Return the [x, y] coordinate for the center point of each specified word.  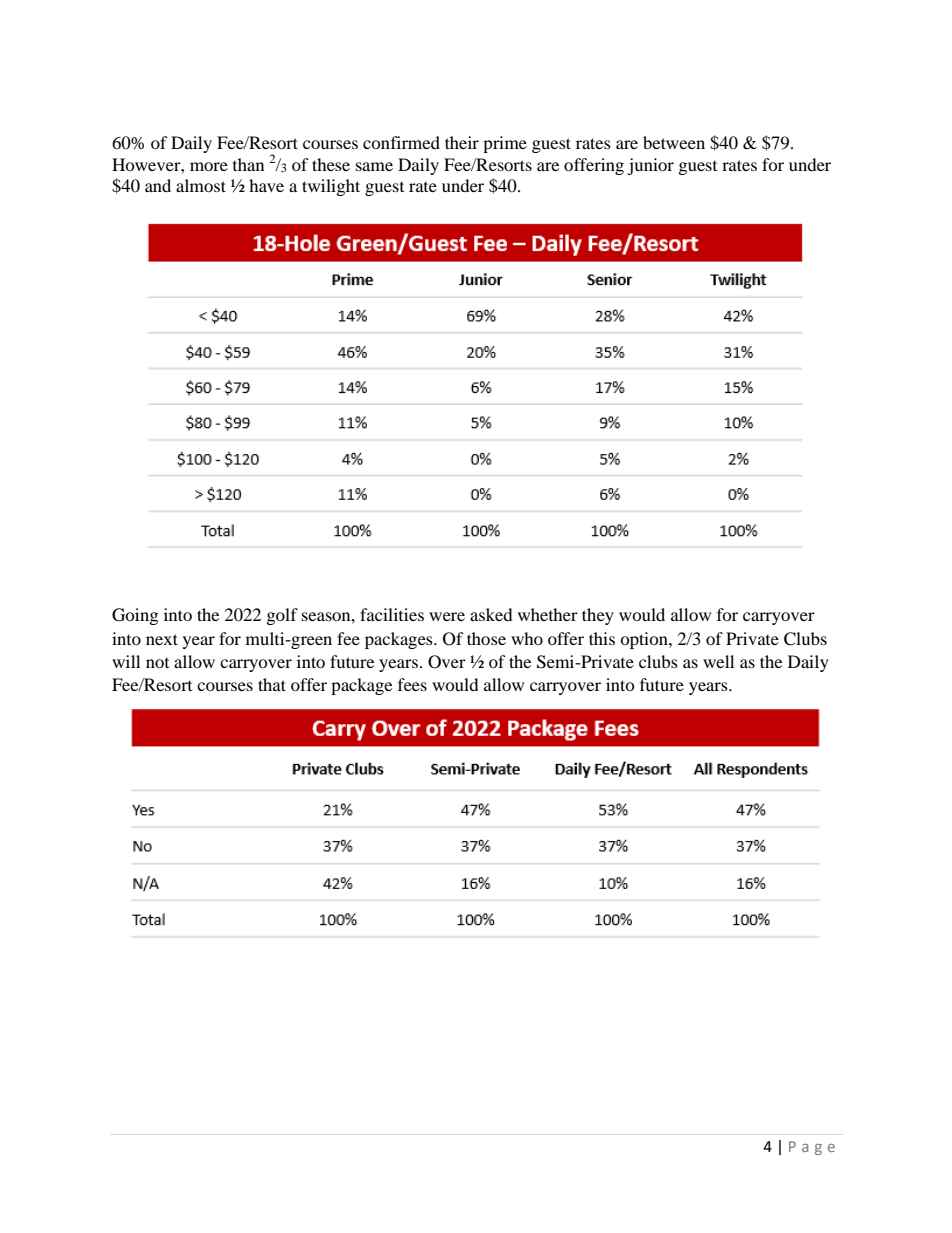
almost [201, 185]
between [674, 142]
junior [650, 166]
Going [135, 616]
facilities [392, 614]
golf [282, 616]
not [157, 663]
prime [505, 144]
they [598, 616]
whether [548, 614]
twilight [331, 187]
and [158, 185]
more [209, 166]
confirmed [401, 142]
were [447, 616]
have [266, 185]
